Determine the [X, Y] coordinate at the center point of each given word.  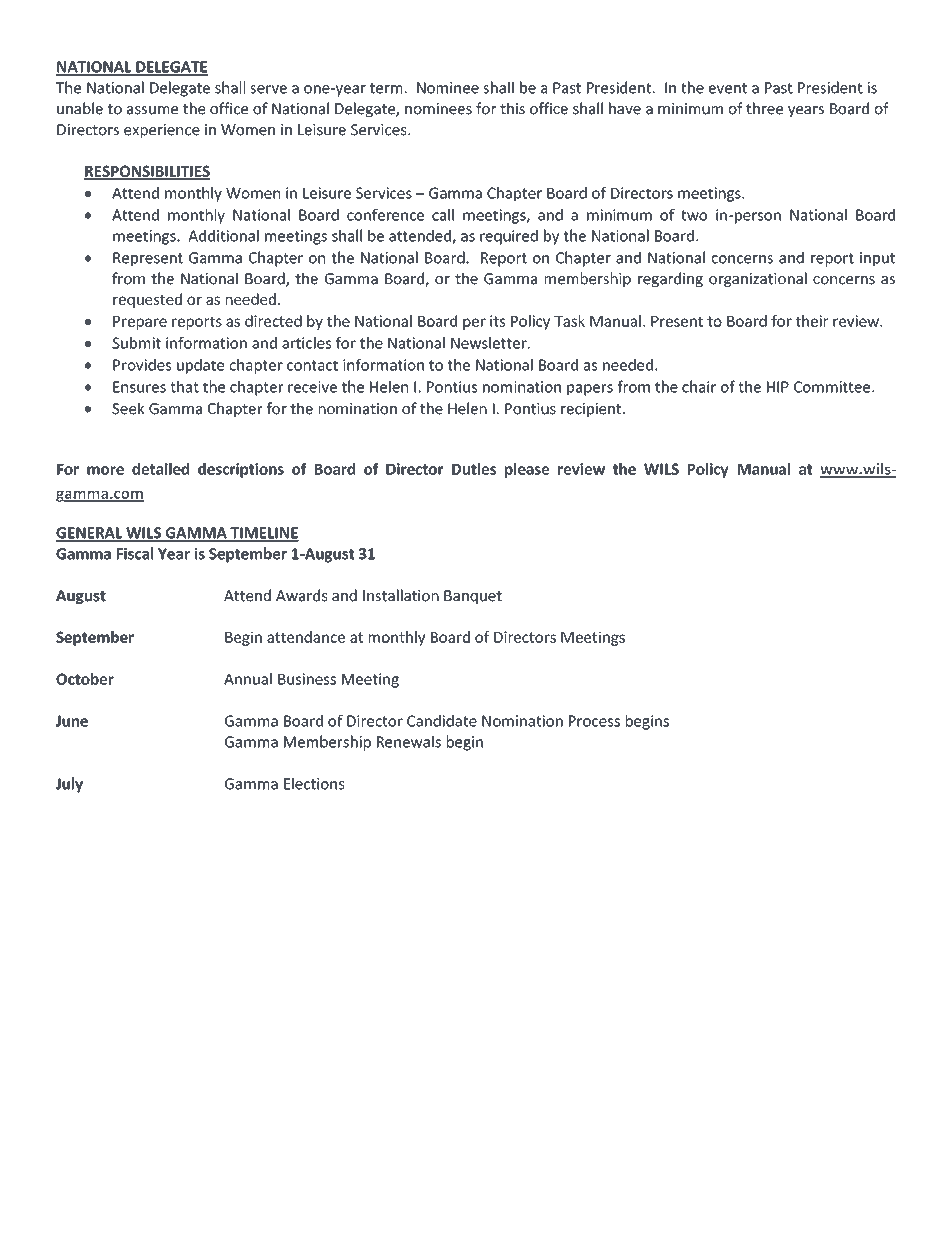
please [527, 470]
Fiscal [135, 553]
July [69, 785]
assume [152, 110]
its [497, 321]
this [512, 108]
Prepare [140, 323]
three [764, 108]
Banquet [473, 597]
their [812, 321]
